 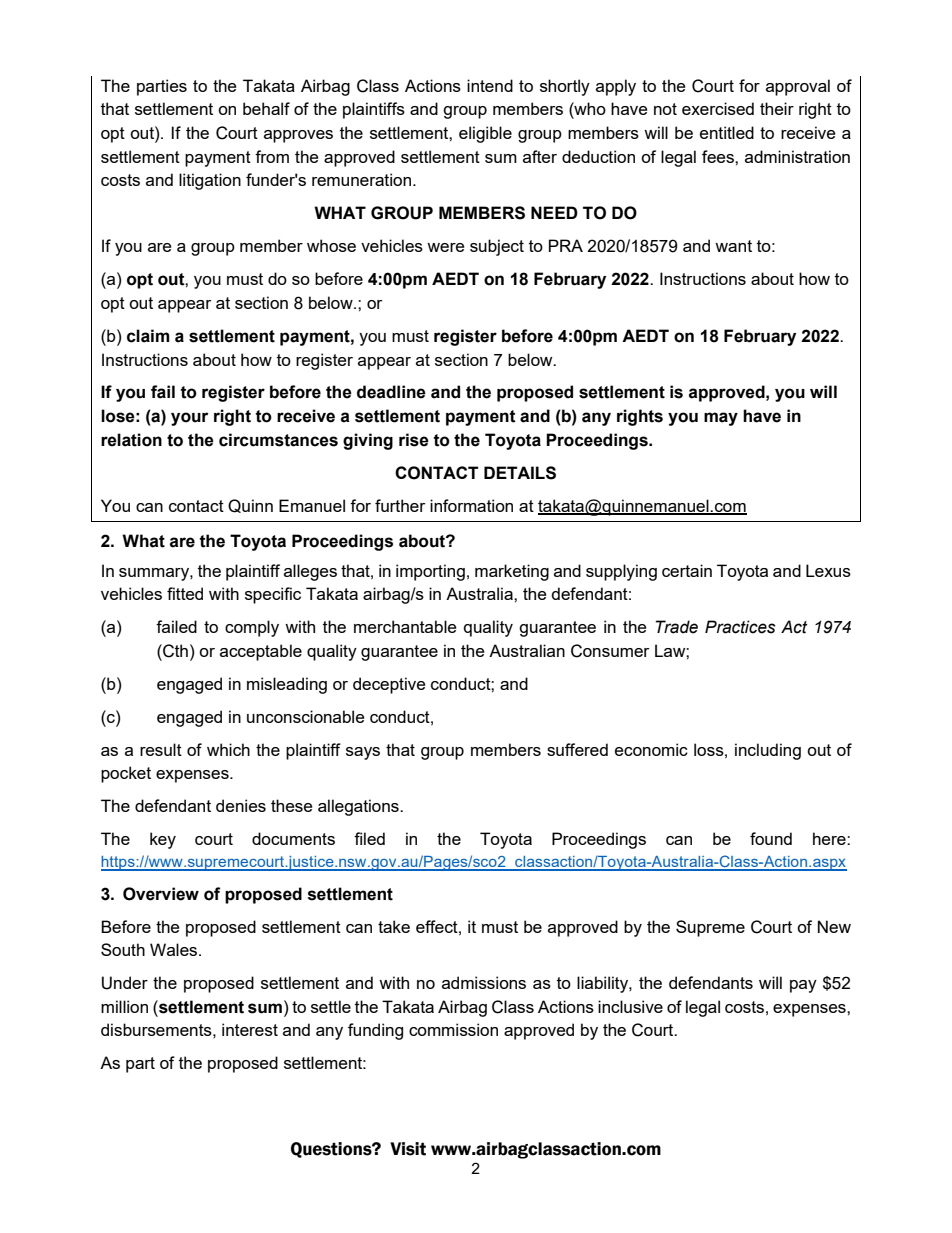 I want to click on behalf, so click(x=266, y=108).
